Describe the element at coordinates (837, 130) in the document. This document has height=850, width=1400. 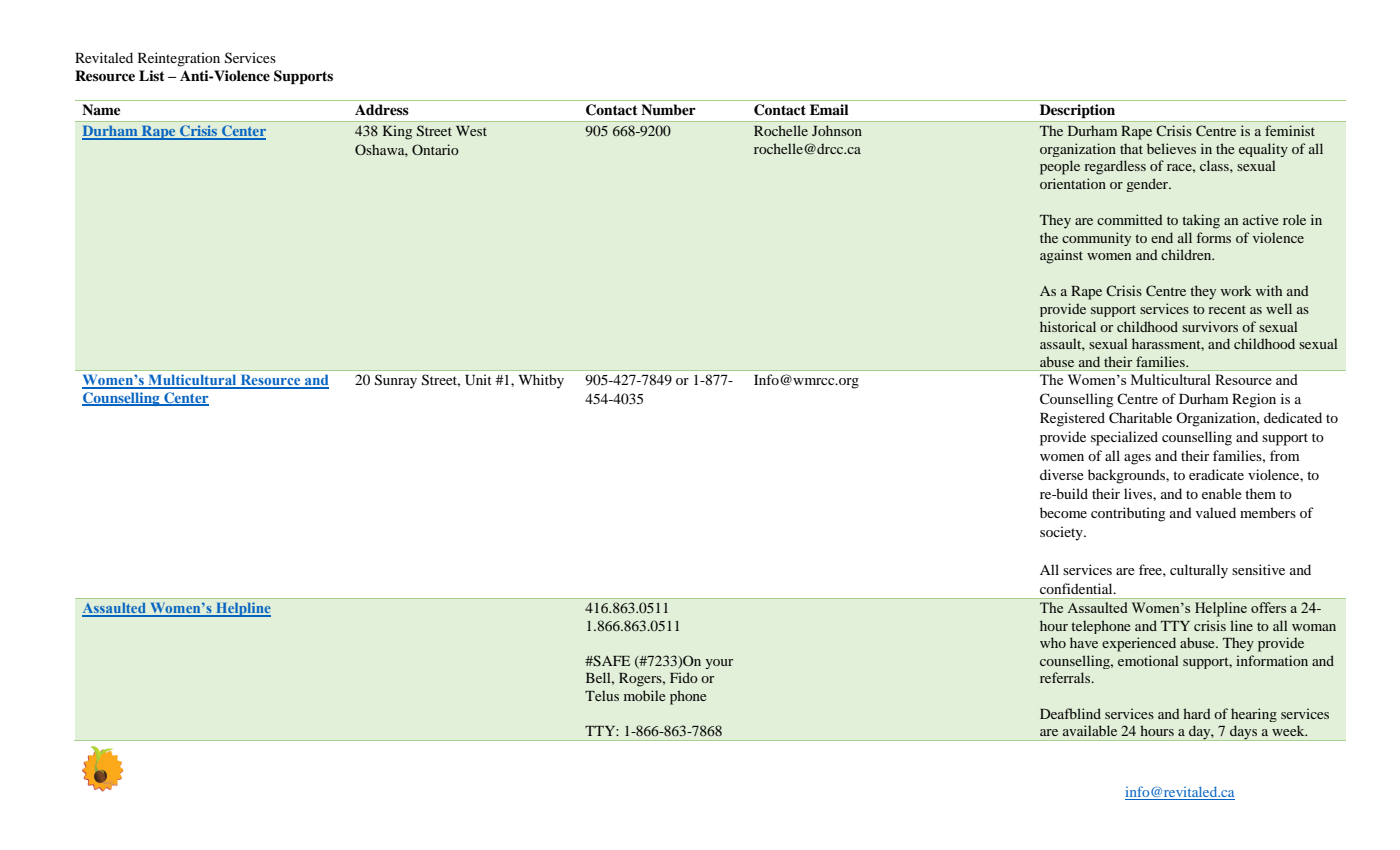
I see `Johnson` at that location.
